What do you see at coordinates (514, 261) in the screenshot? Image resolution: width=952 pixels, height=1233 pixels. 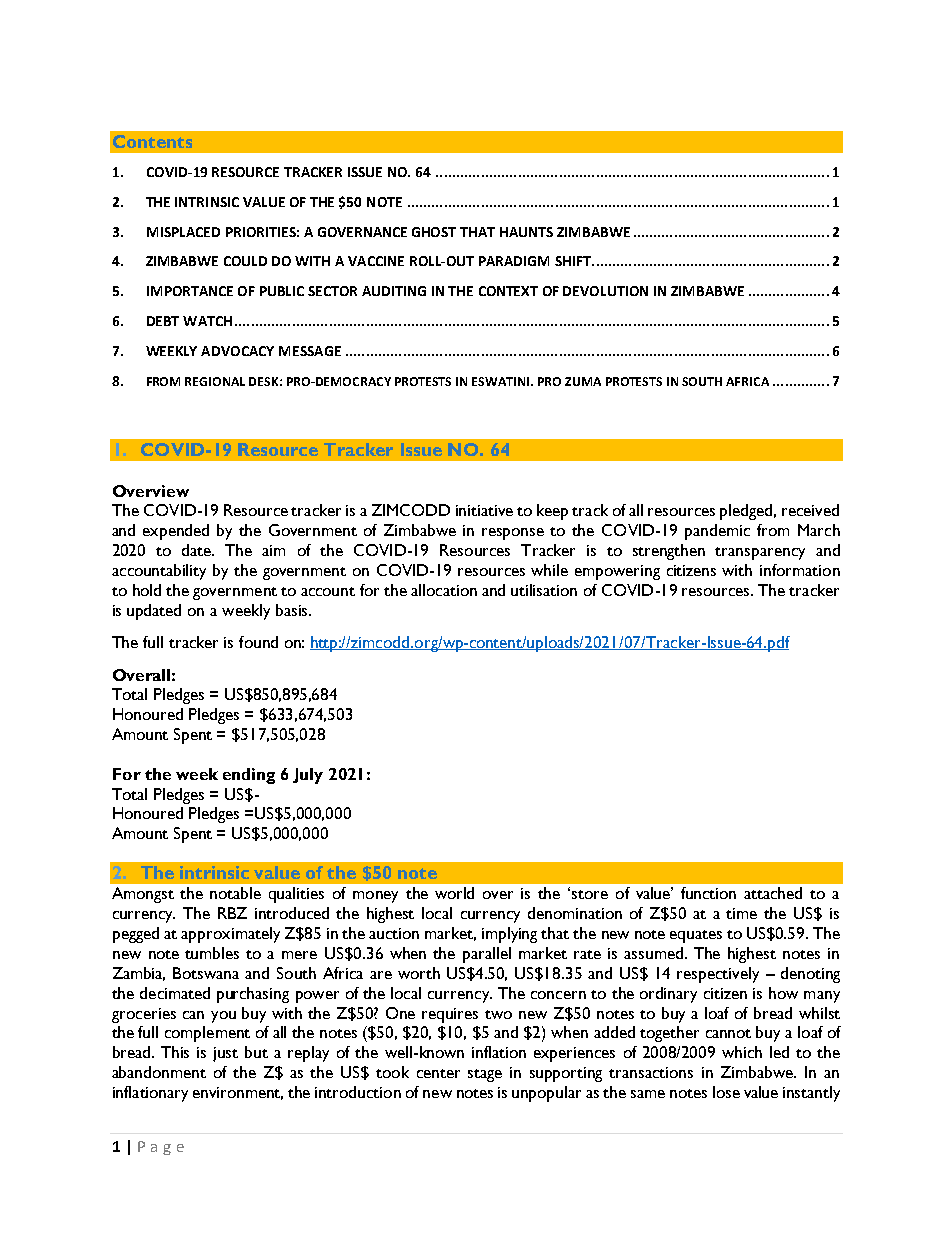 I see `PARADIGM` at bounding box center [514, 261].
